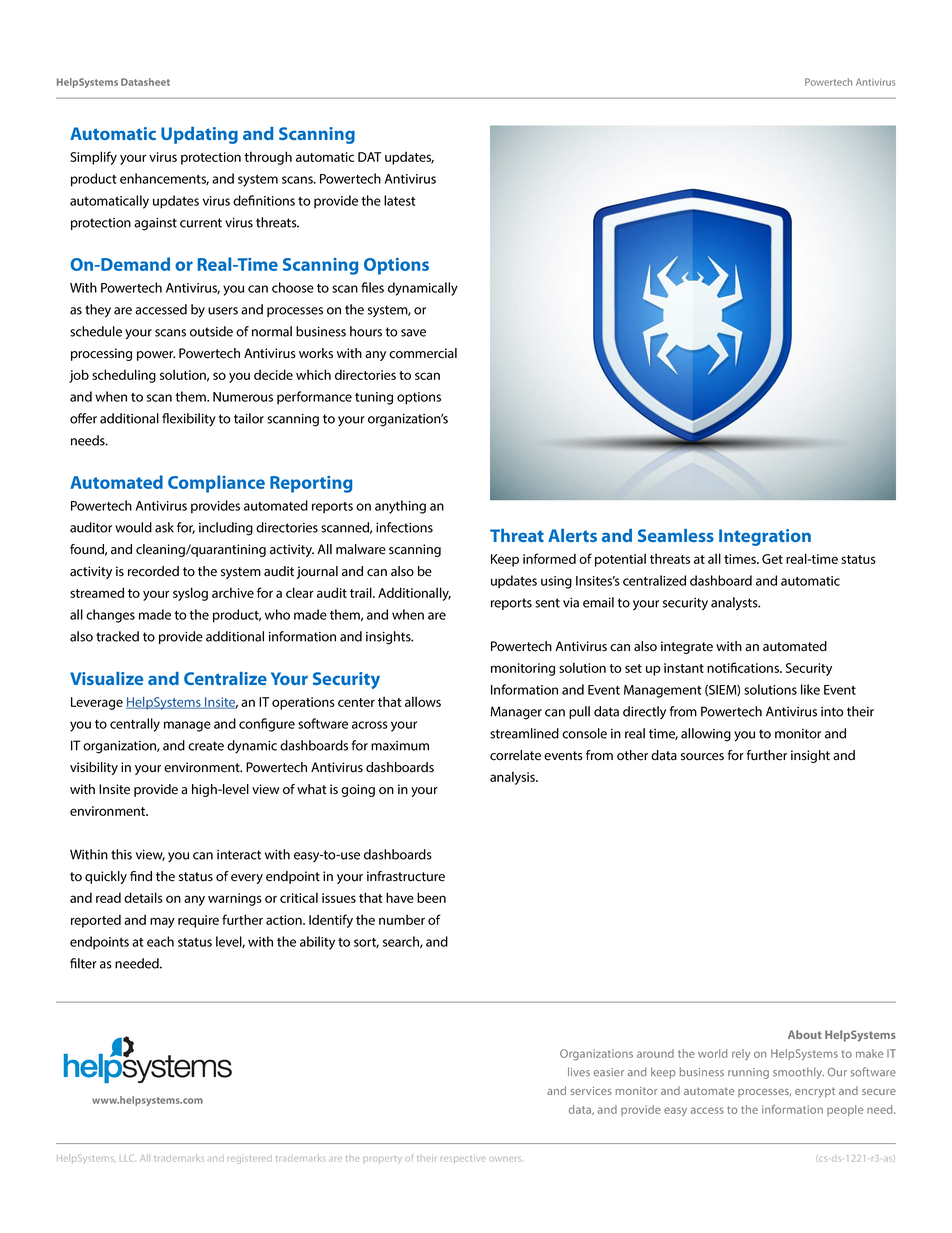 The width and height of the document is (952, 1233). What do you see at coordinates (164, 179) in the document?
I see `enhancements` at bounding box center [164, 179].
